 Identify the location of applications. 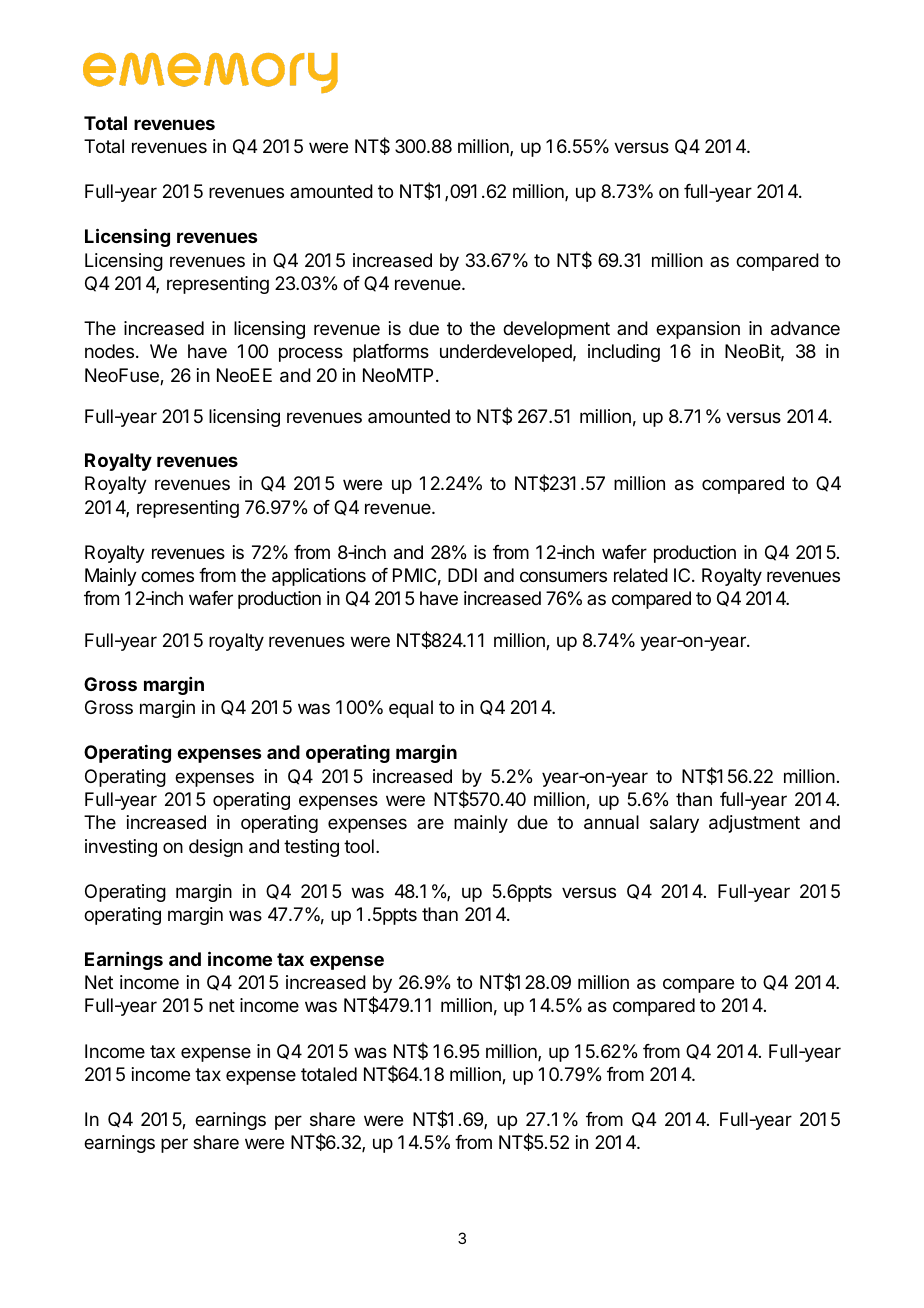
(319, 577).
